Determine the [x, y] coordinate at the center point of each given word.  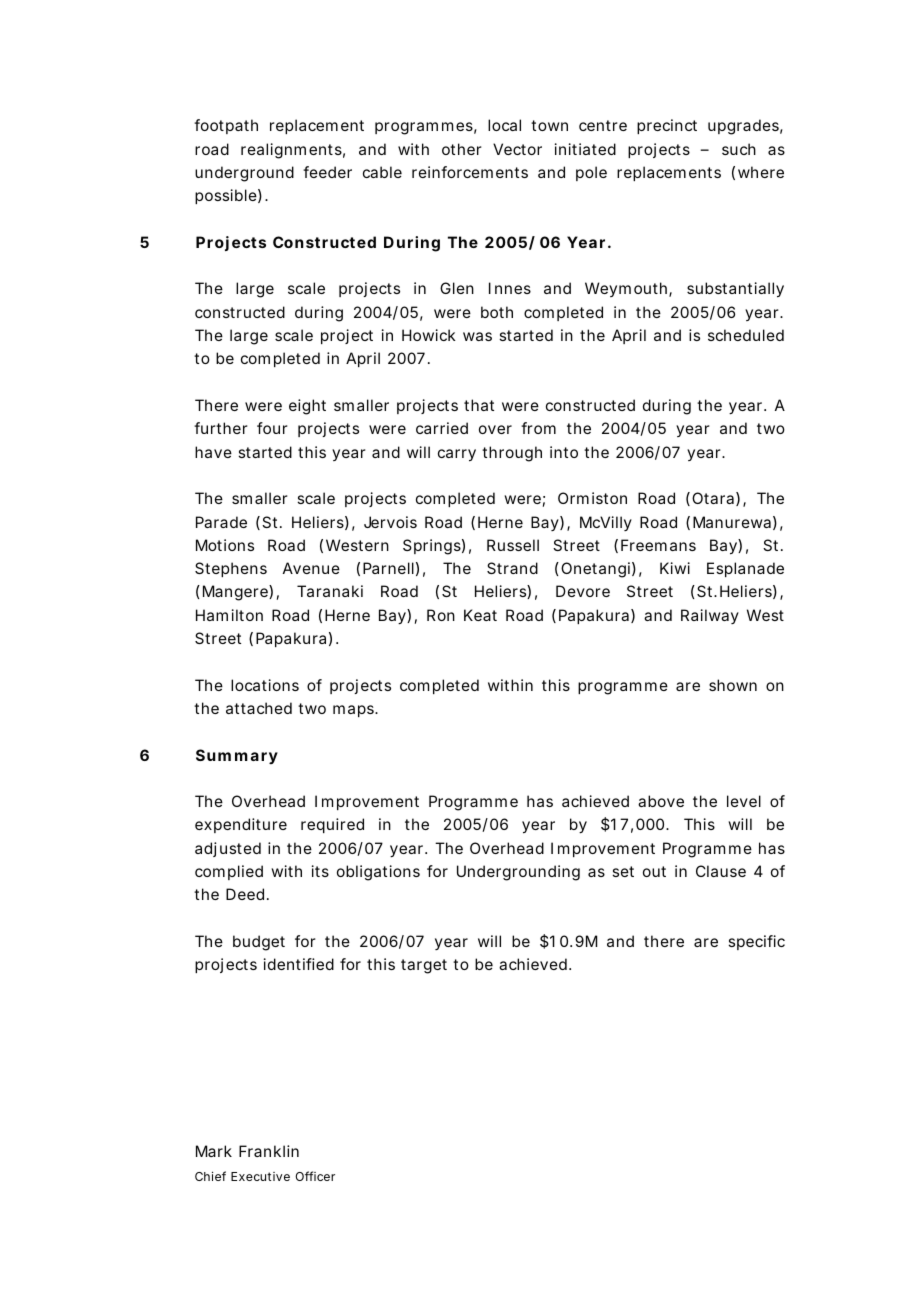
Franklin [269, 1151]
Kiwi [675, 568]
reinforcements [470, 172]
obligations [378, 873]
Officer [315, 1176]
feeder [327, 172]
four [272, 428]
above [661, 801]
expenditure [241, 825]
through [512, 454]
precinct [667, 126]
